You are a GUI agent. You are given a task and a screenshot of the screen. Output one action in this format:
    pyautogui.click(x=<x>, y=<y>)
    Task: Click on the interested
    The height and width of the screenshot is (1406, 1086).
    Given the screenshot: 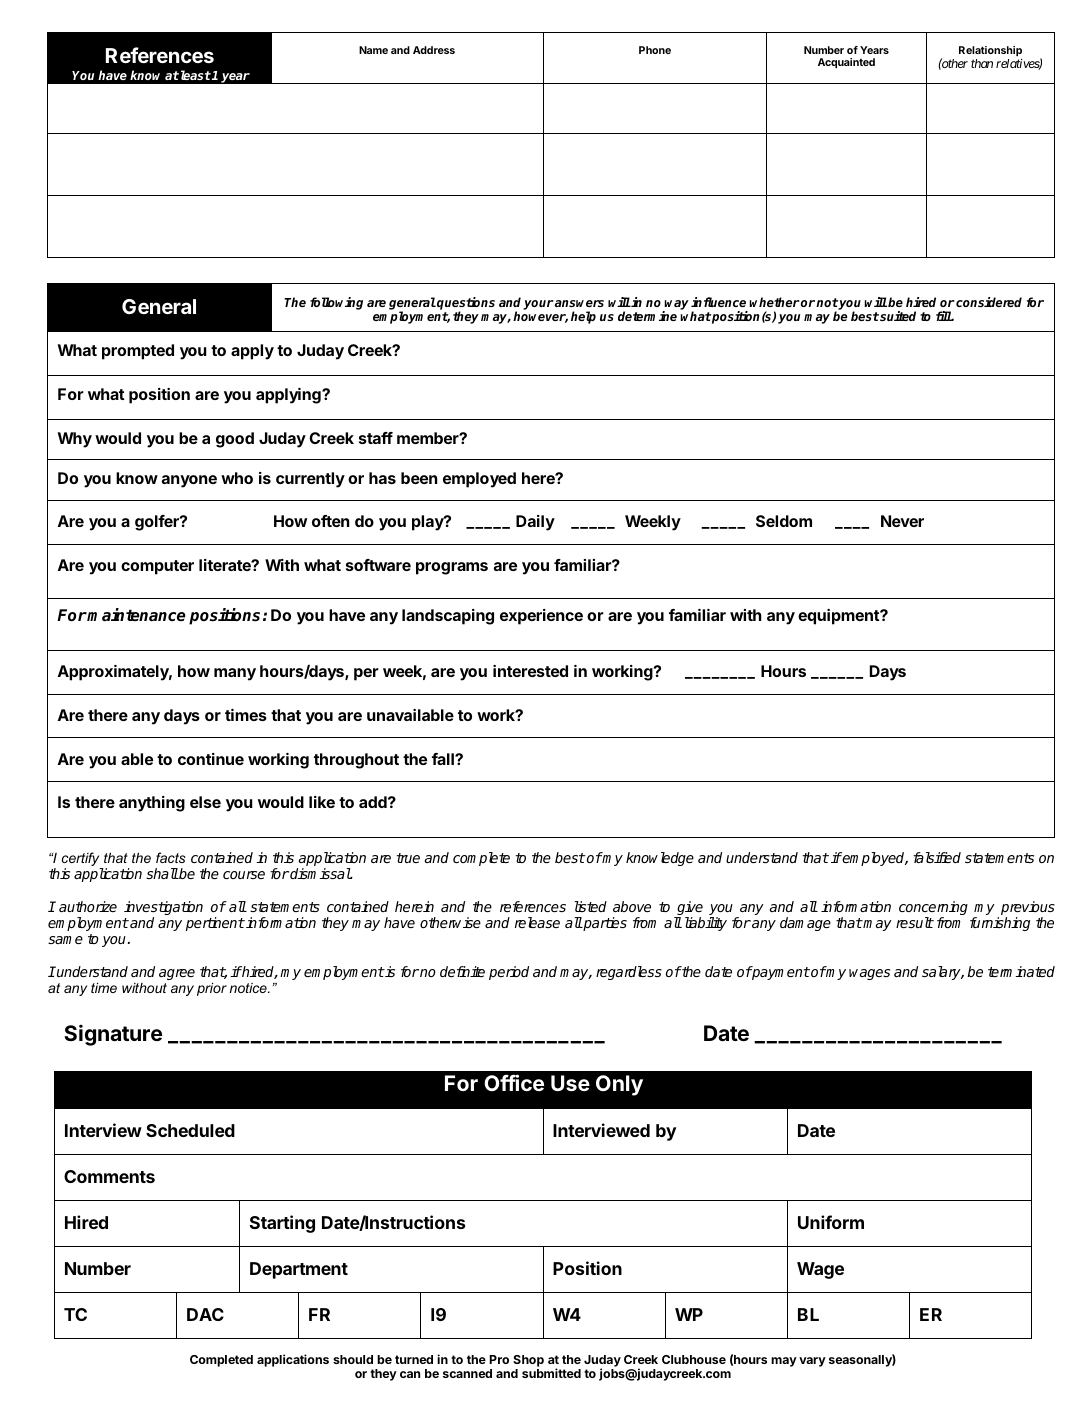 What is the action you would take?
    pyautogui.click(x=530, y=671)
